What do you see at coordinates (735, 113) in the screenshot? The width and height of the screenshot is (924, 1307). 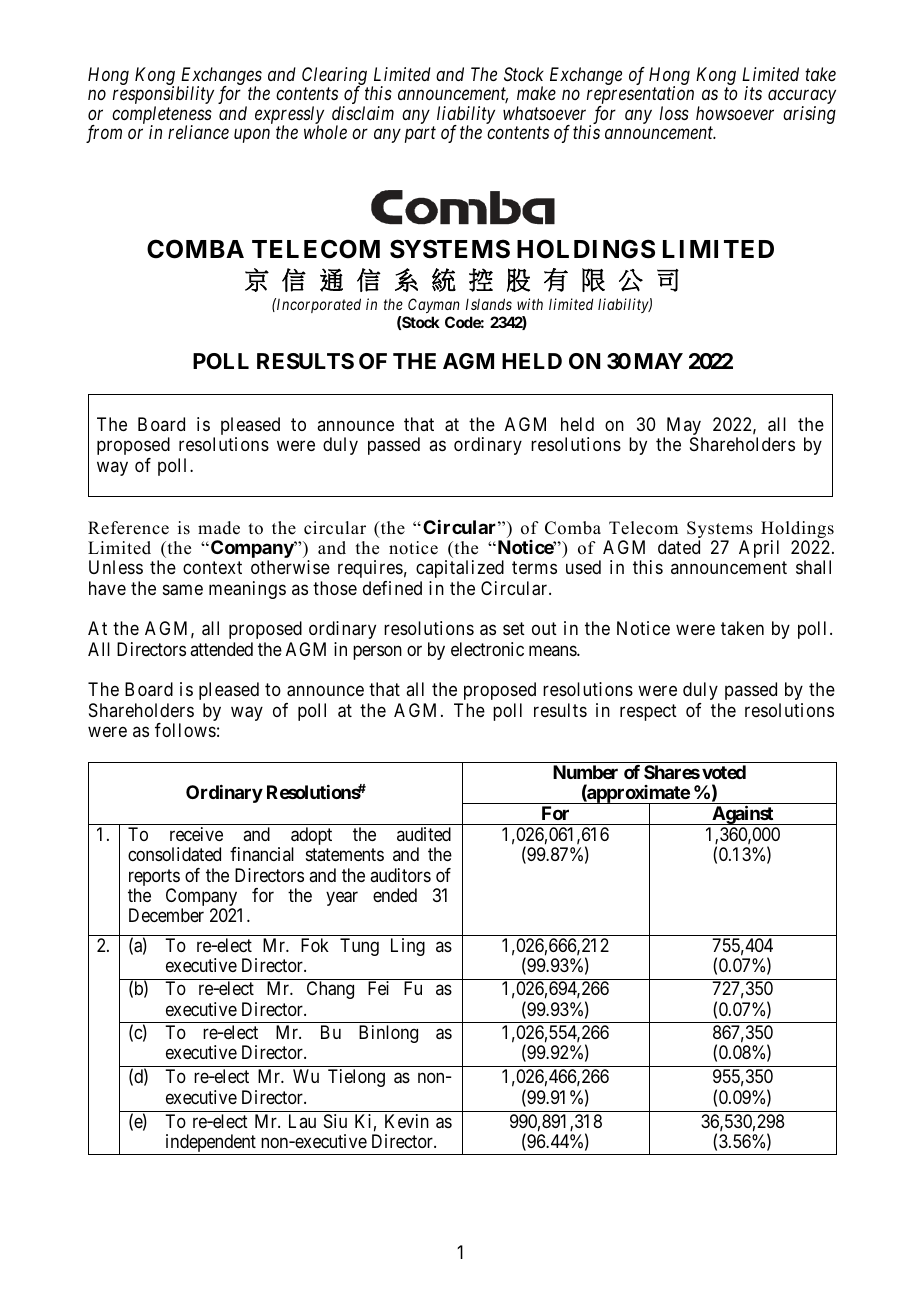 I see `howsoever` at bounding box center [735, 113].
